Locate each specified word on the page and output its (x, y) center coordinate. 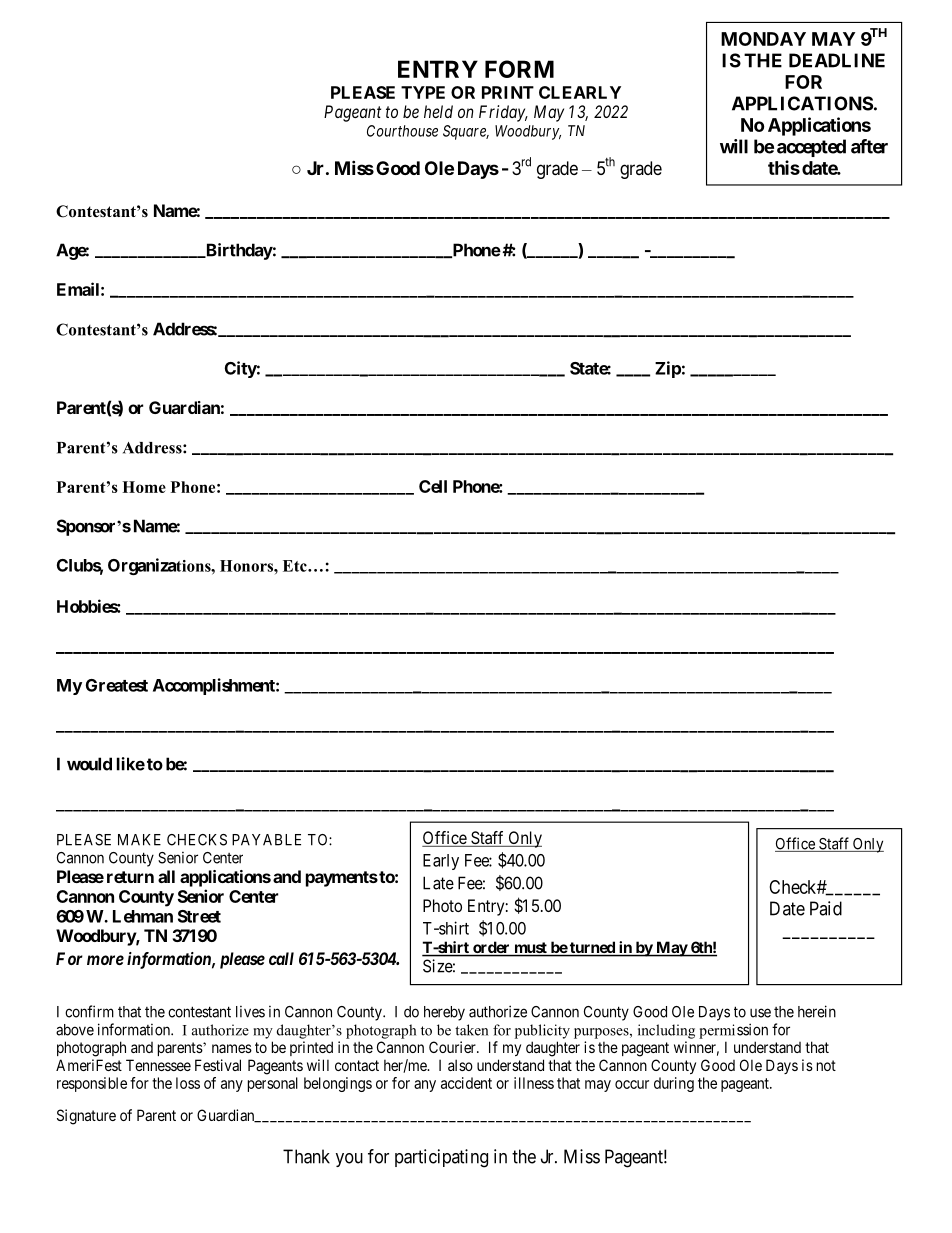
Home (144, 487)
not (826, 1065)
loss (188, 1083)
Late (438, 883)
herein (817, 1011)
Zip (668, 369)
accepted (811, 148)
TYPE (423, 92)
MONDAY (763, 39)
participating (441, 1158)
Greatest (117, 685)
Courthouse (402, 131)
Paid (826, 908)
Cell (433, 486)
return (130, 877)
